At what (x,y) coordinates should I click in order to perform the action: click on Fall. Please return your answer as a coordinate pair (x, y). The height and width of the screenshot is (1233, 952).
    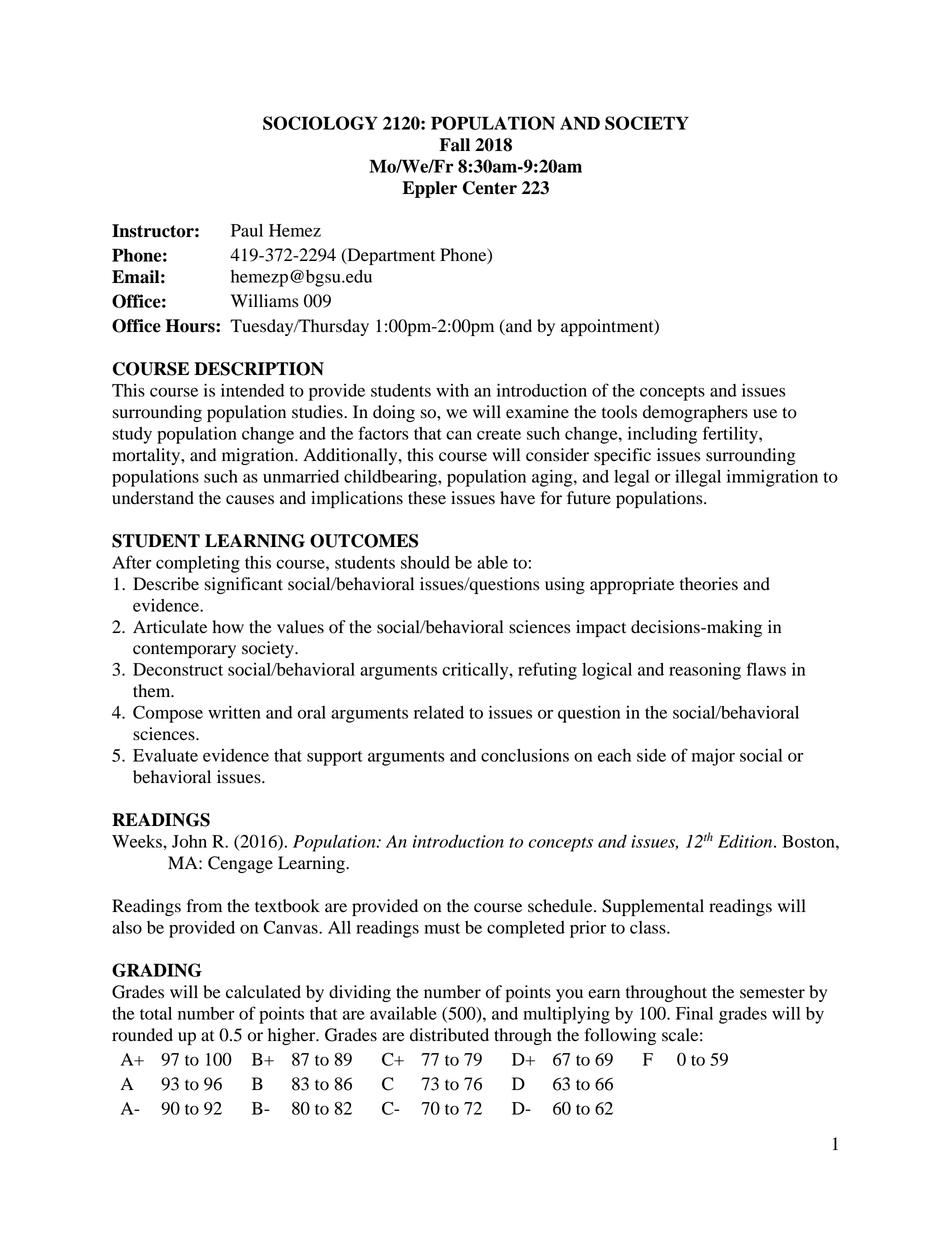
    Looking at the image, I should click on (454, 145).
